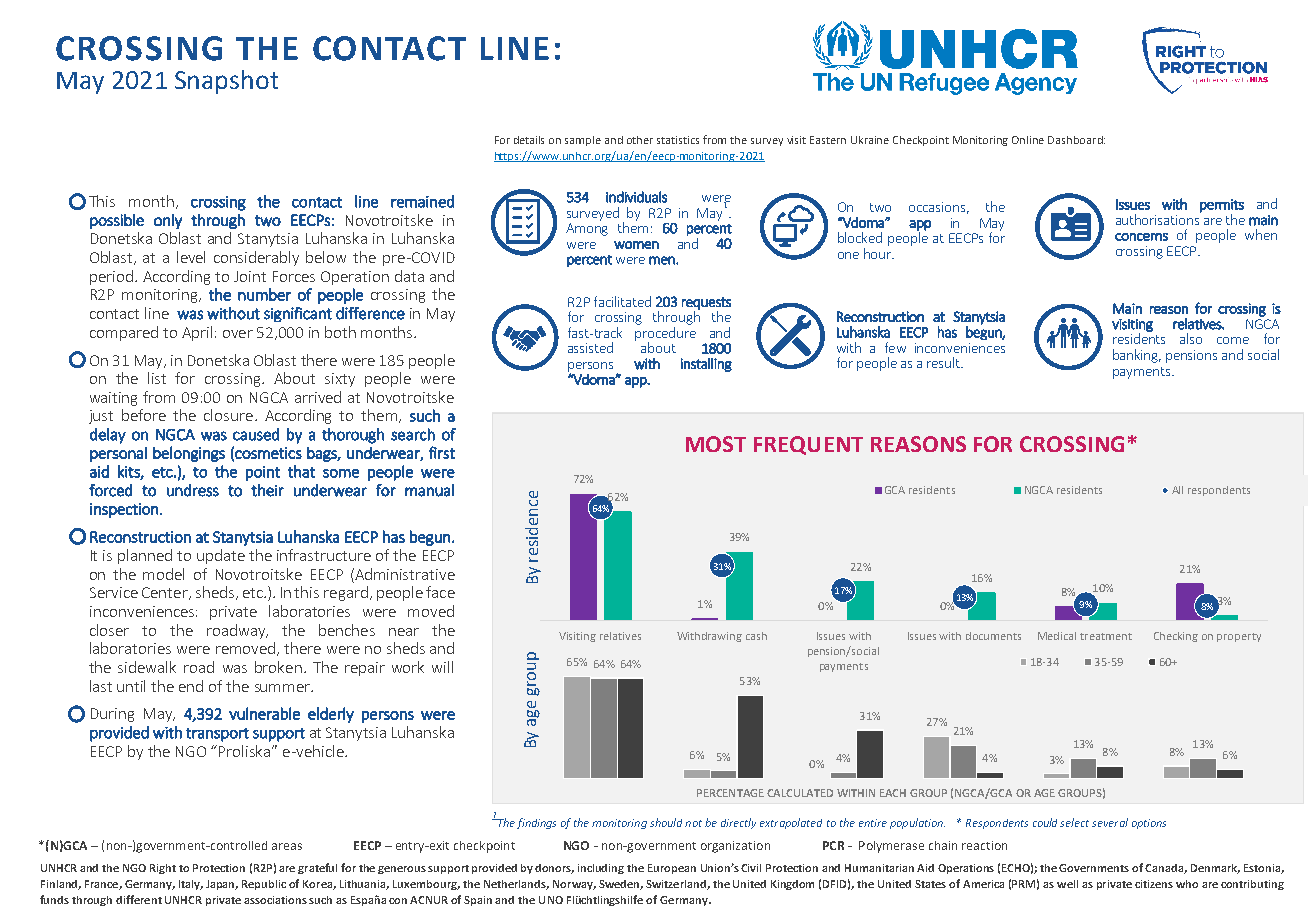 Image resolution: width=1308 pixels, height=924 pixels. Describe the element at coordinates (191, 686) in the screenshot. I see `end` at that location.
